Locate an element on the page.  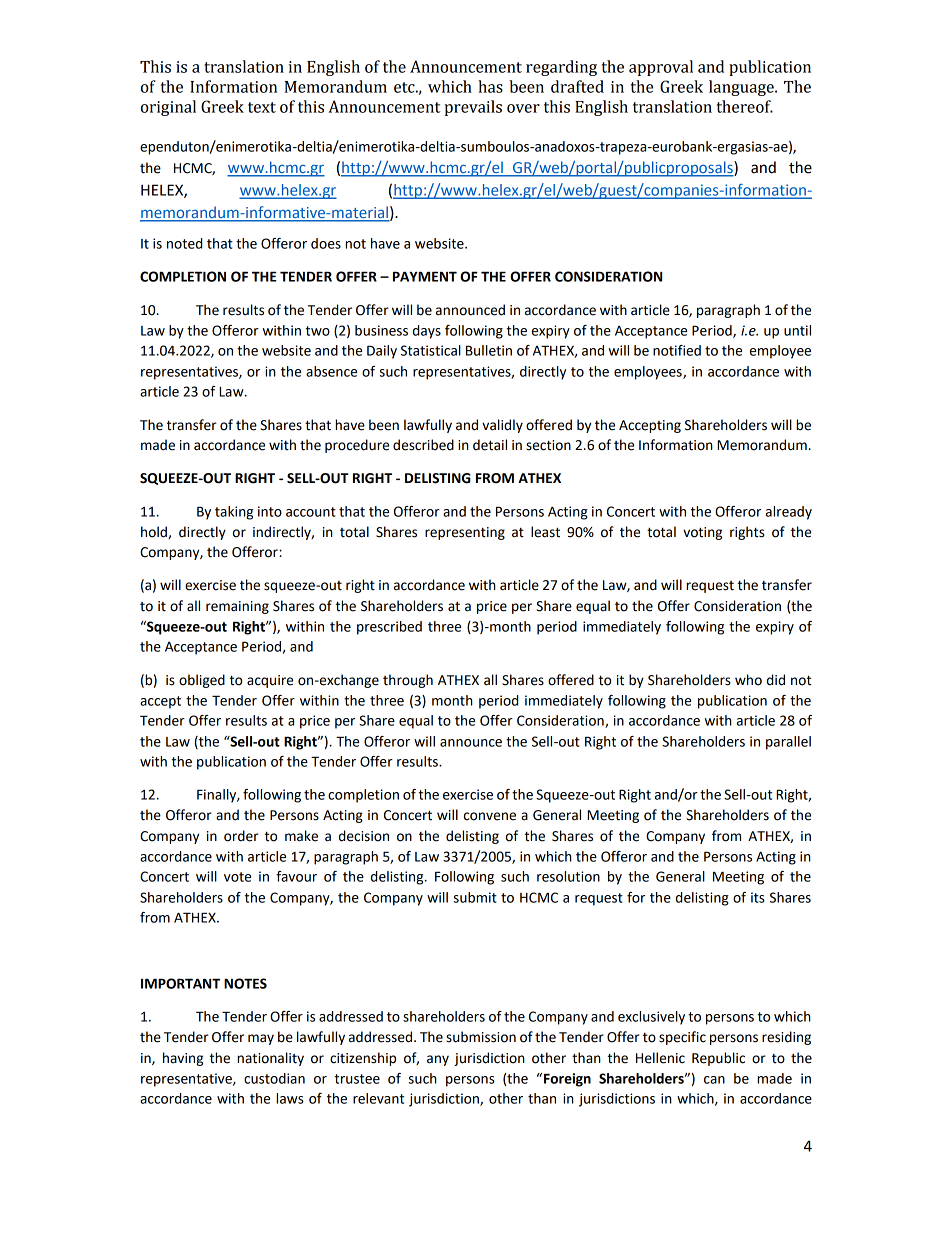
nationality is located at coordinates (270, 1059).
